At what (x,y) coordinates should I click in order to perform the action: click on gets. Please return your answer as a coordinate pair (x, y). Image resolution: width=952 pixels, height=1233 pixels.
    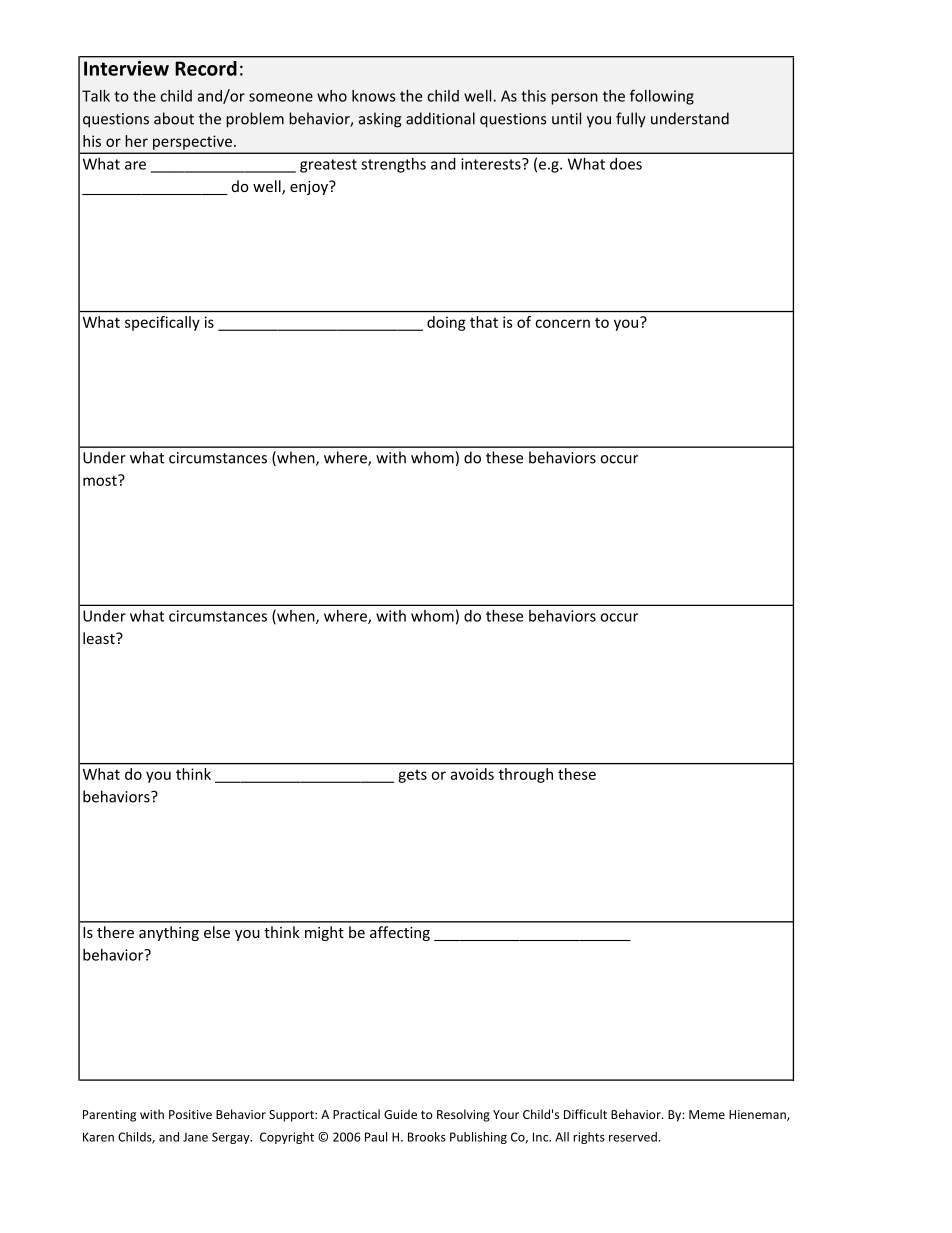
    Looking at the image, I should click on (412, 776).
